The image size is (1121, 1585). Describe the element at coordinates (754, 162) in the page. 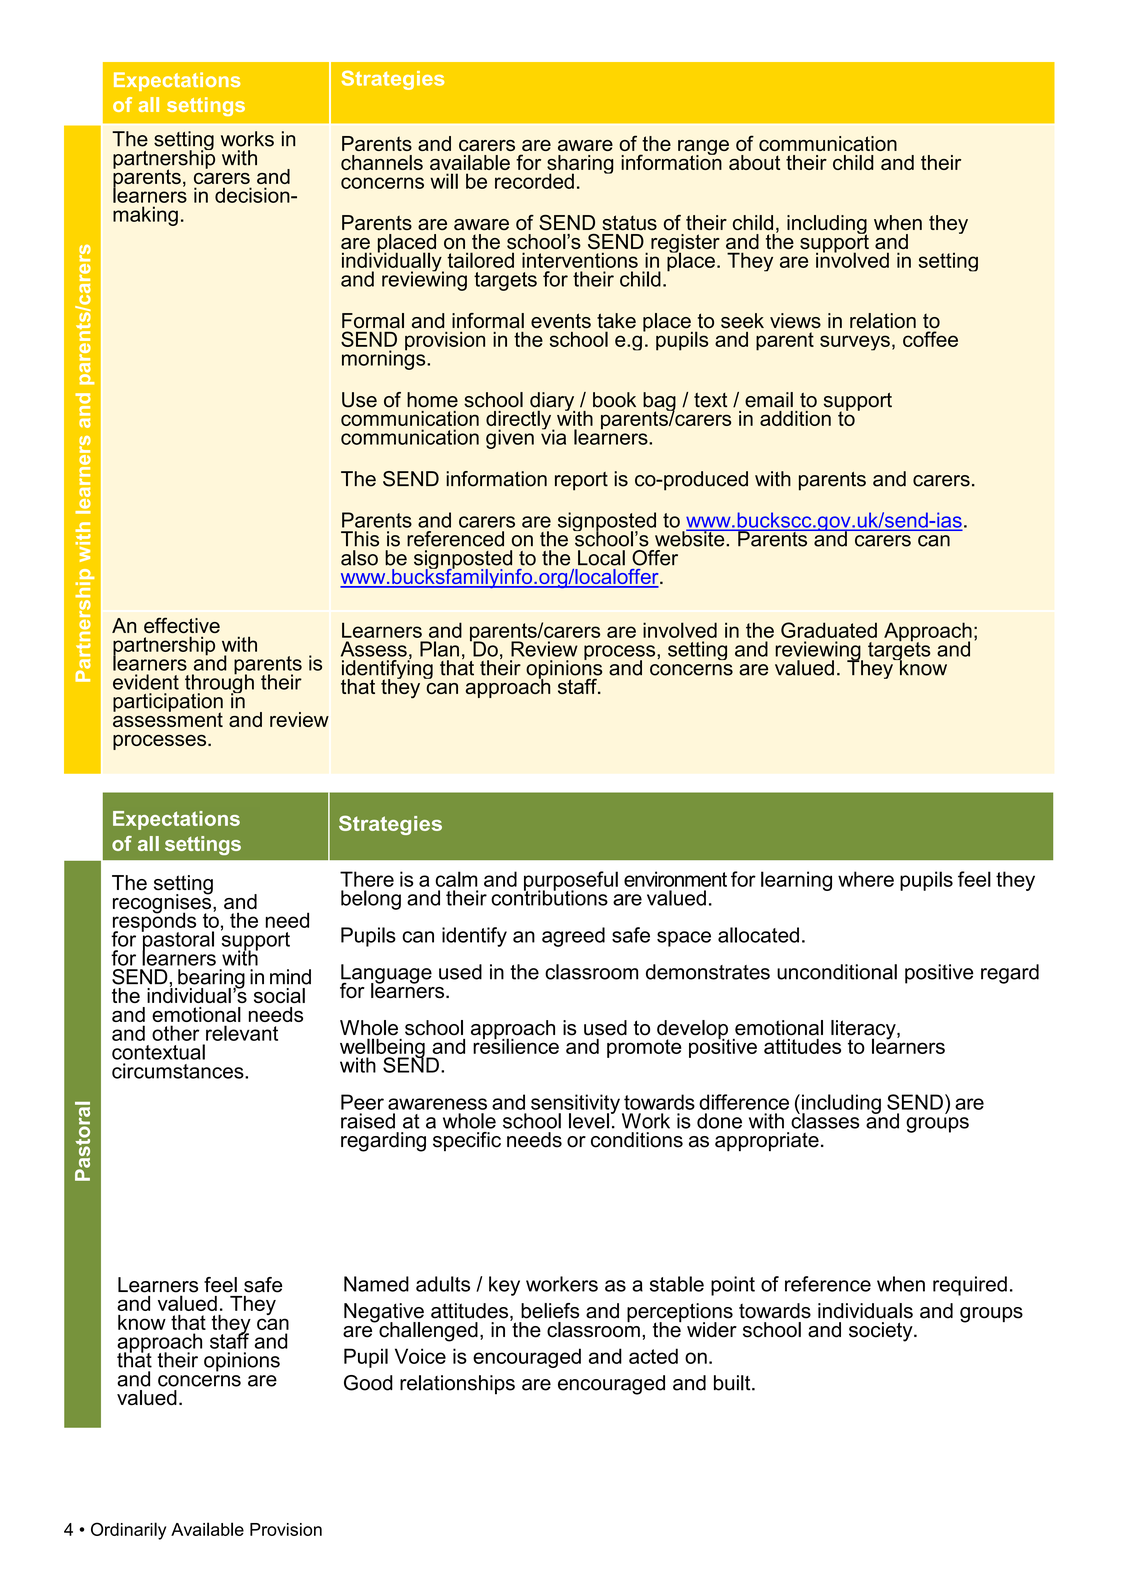

I see `about` at that location.
